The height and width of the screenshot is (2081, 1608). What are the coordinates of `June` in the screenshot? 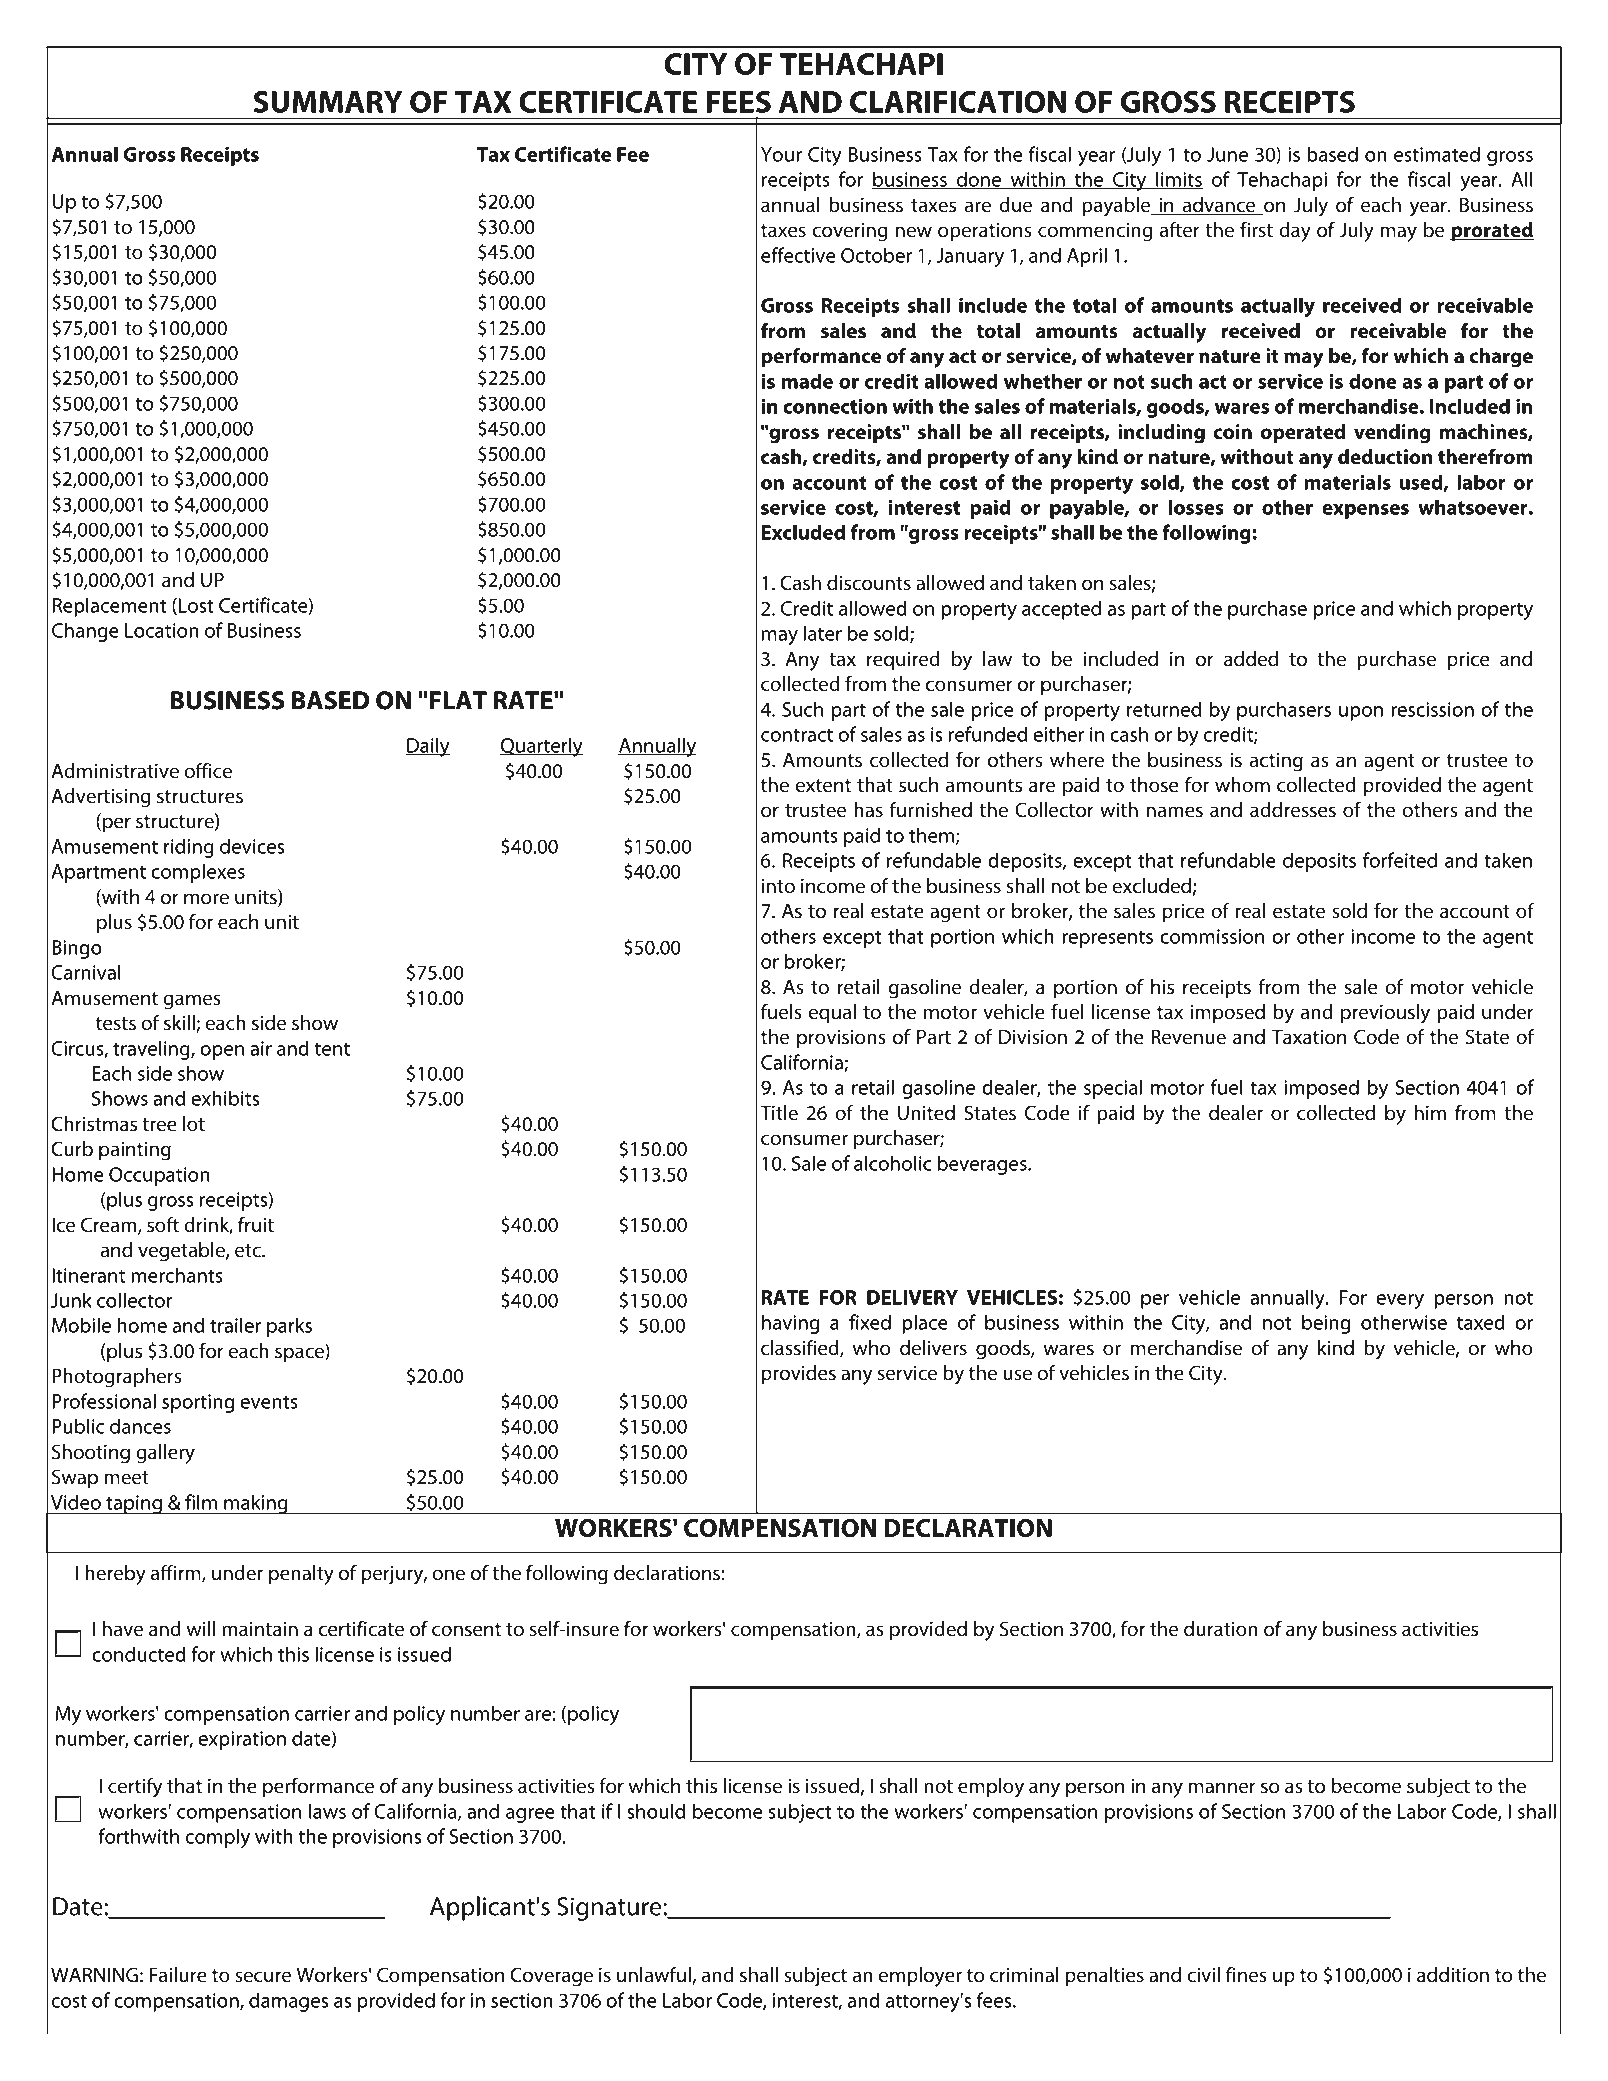 It's located at (1227, 154).
